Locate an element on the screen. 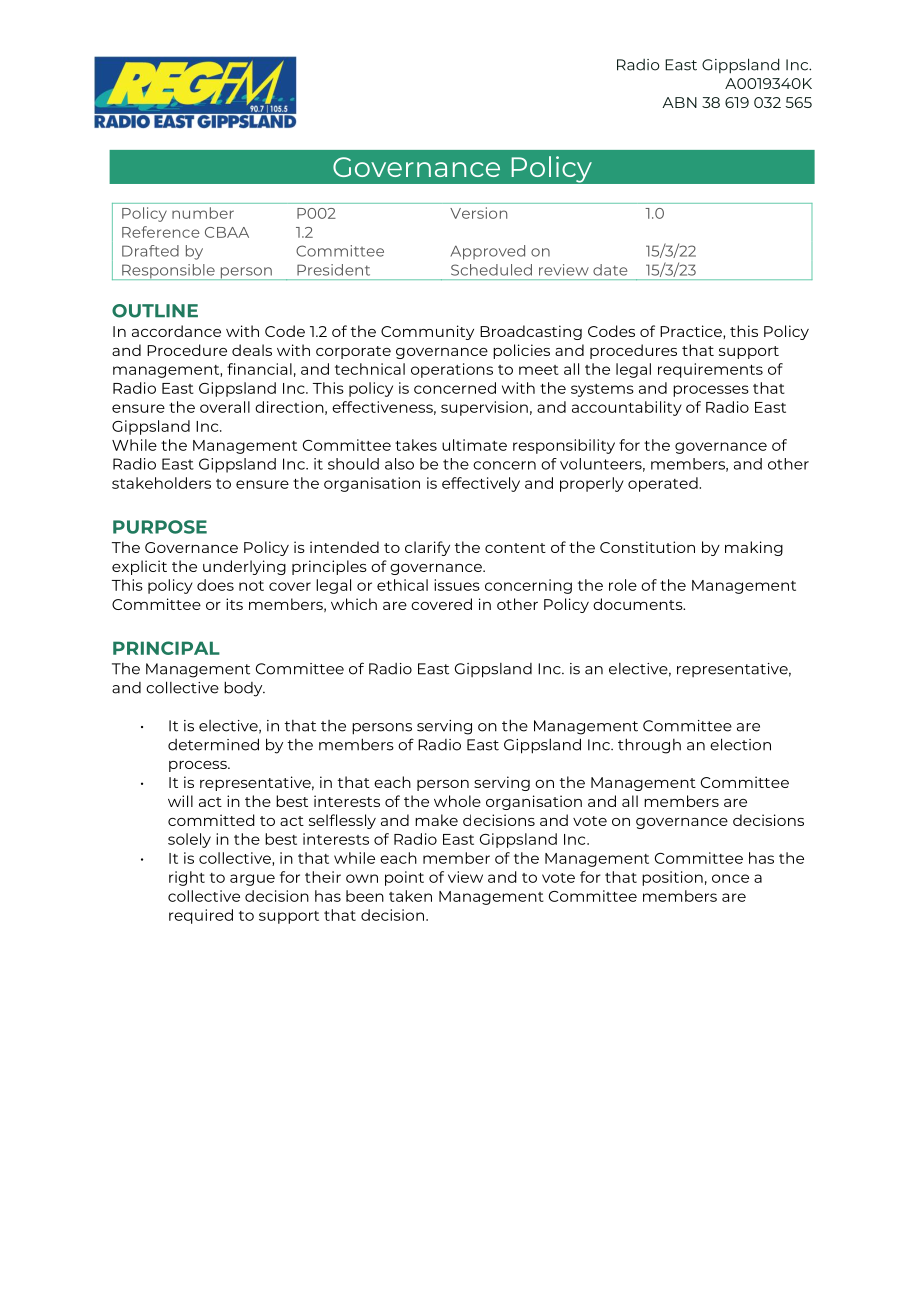  effectively is located at coordinates (481, 484).
